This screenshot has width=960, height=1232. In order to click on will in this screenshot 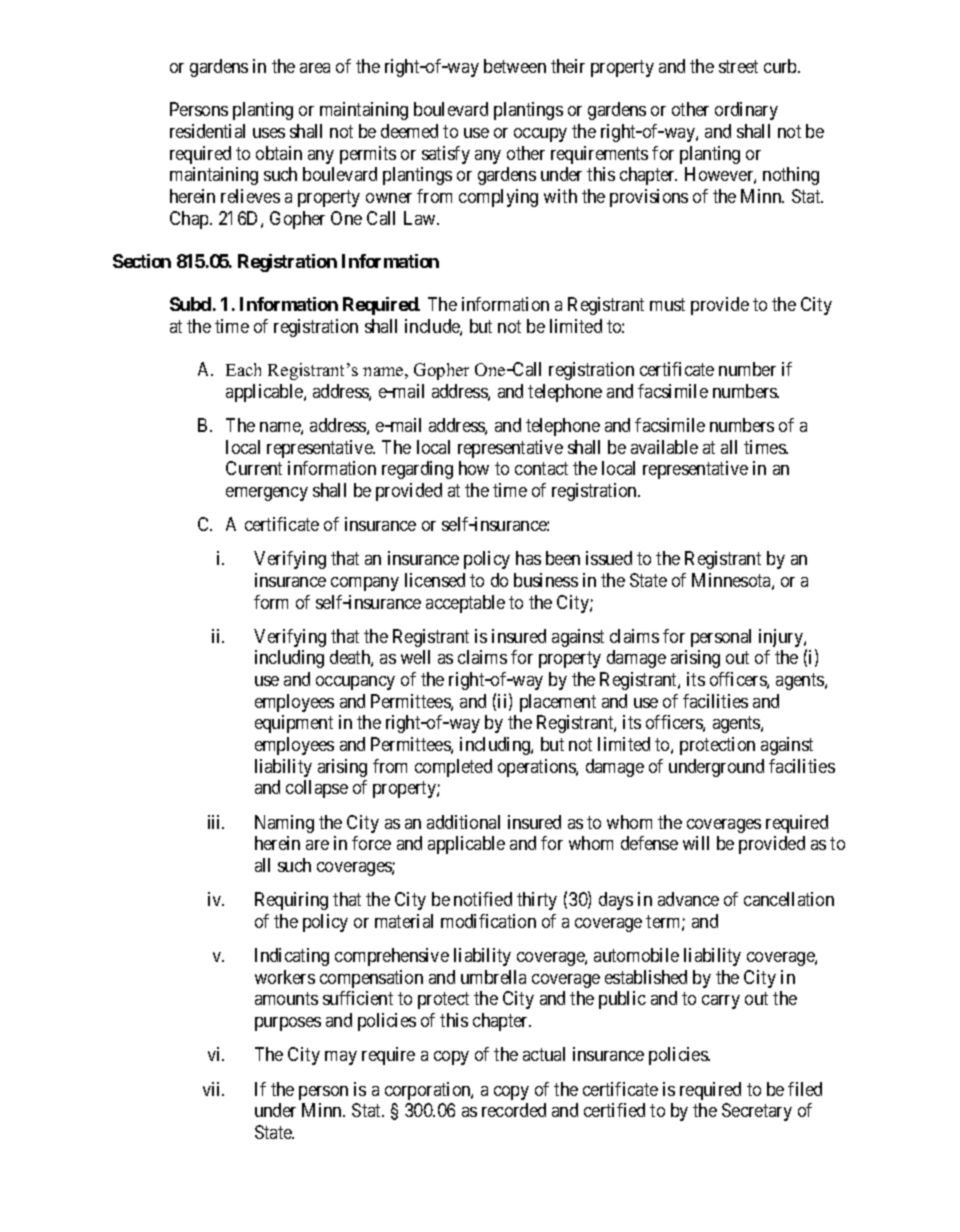, I will do `click(696, 843)`.
